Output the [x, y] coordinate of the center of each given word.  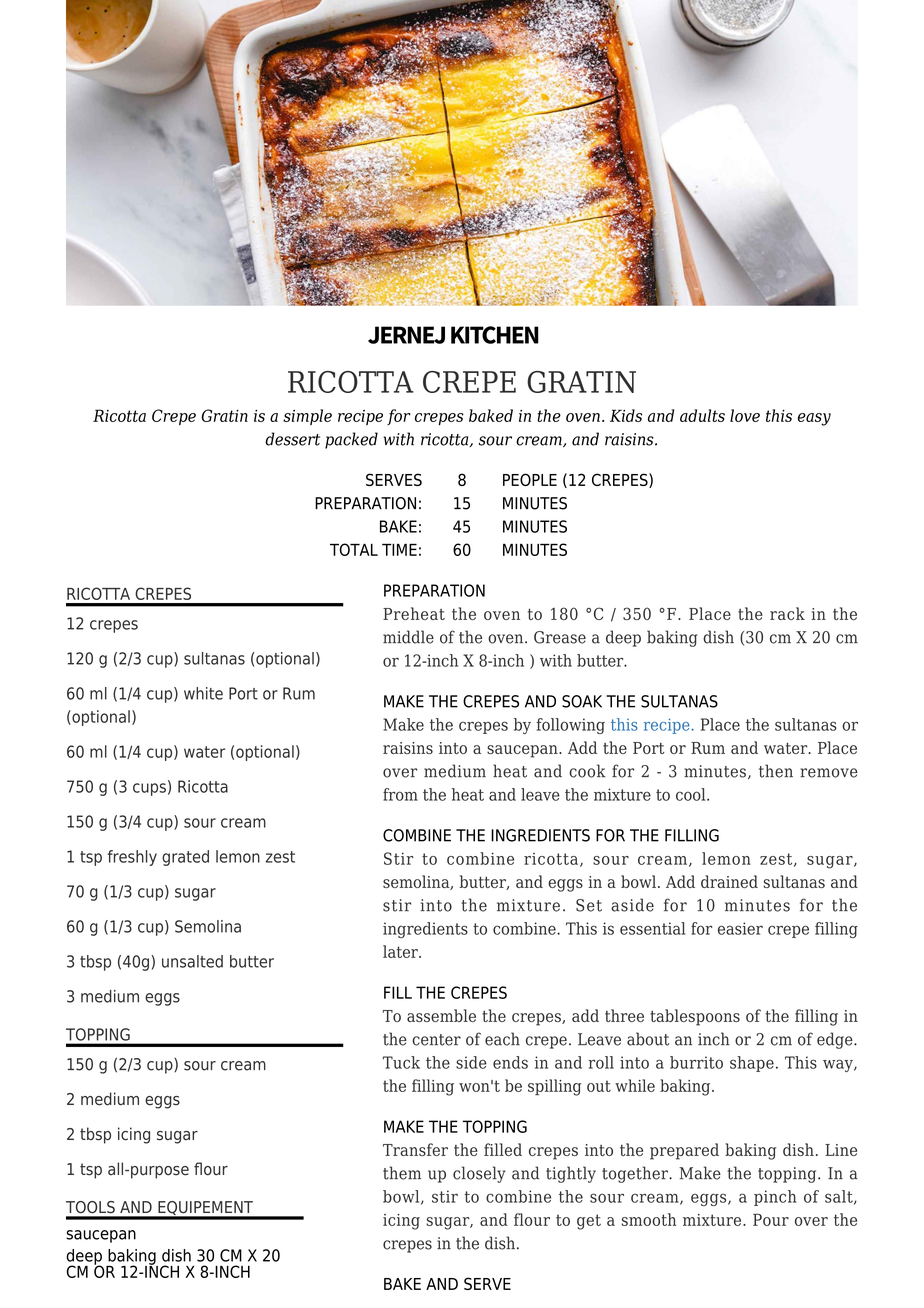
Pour [771, 1219]
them [402, 1173]
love [745, 415]
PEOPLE [530, 479]
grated [185, 858]
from [400, 794]
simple [307, 417]
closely [479, 1174]
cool [692, 794]
